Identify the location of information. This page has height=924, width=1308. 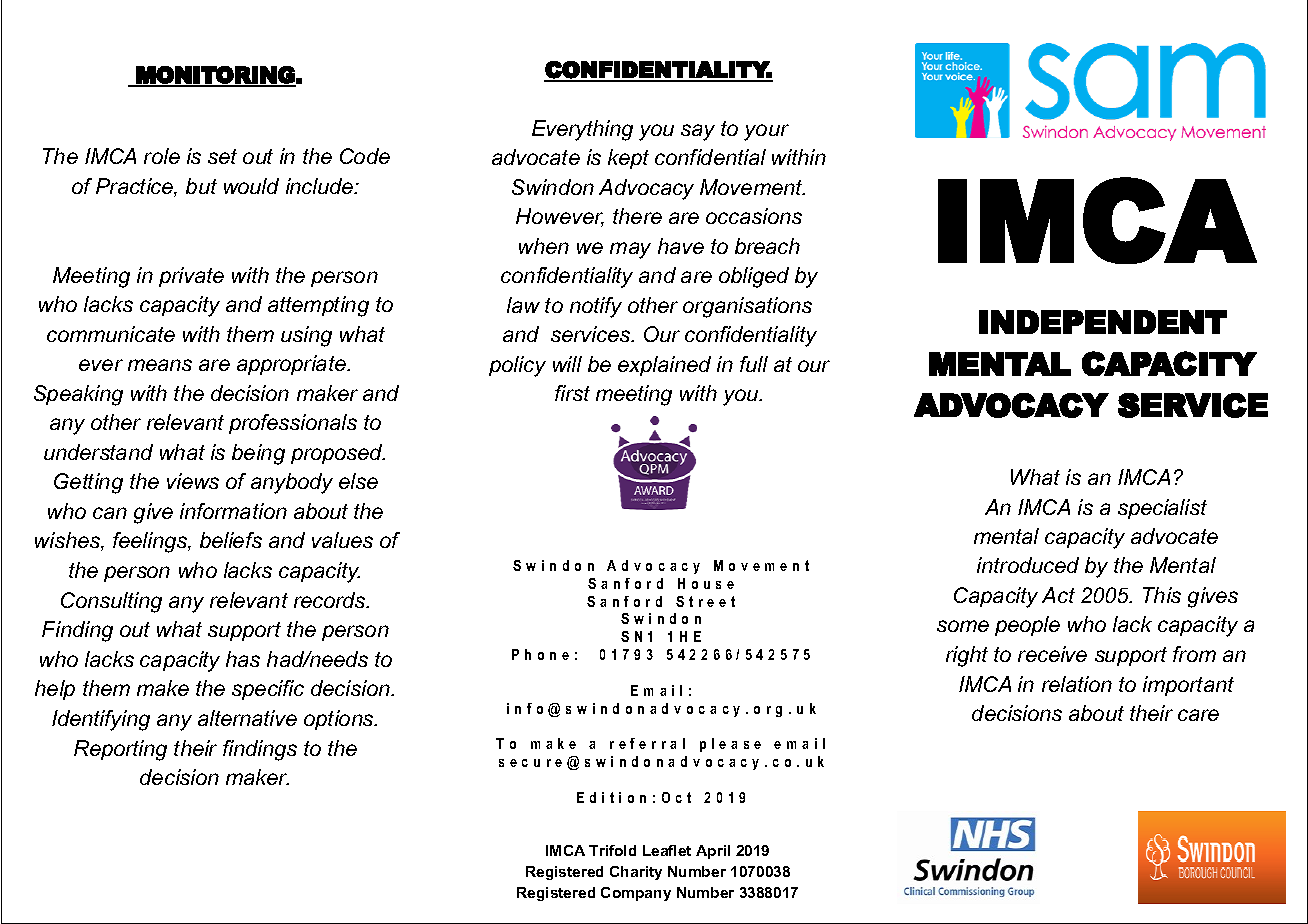
(233, 511).
